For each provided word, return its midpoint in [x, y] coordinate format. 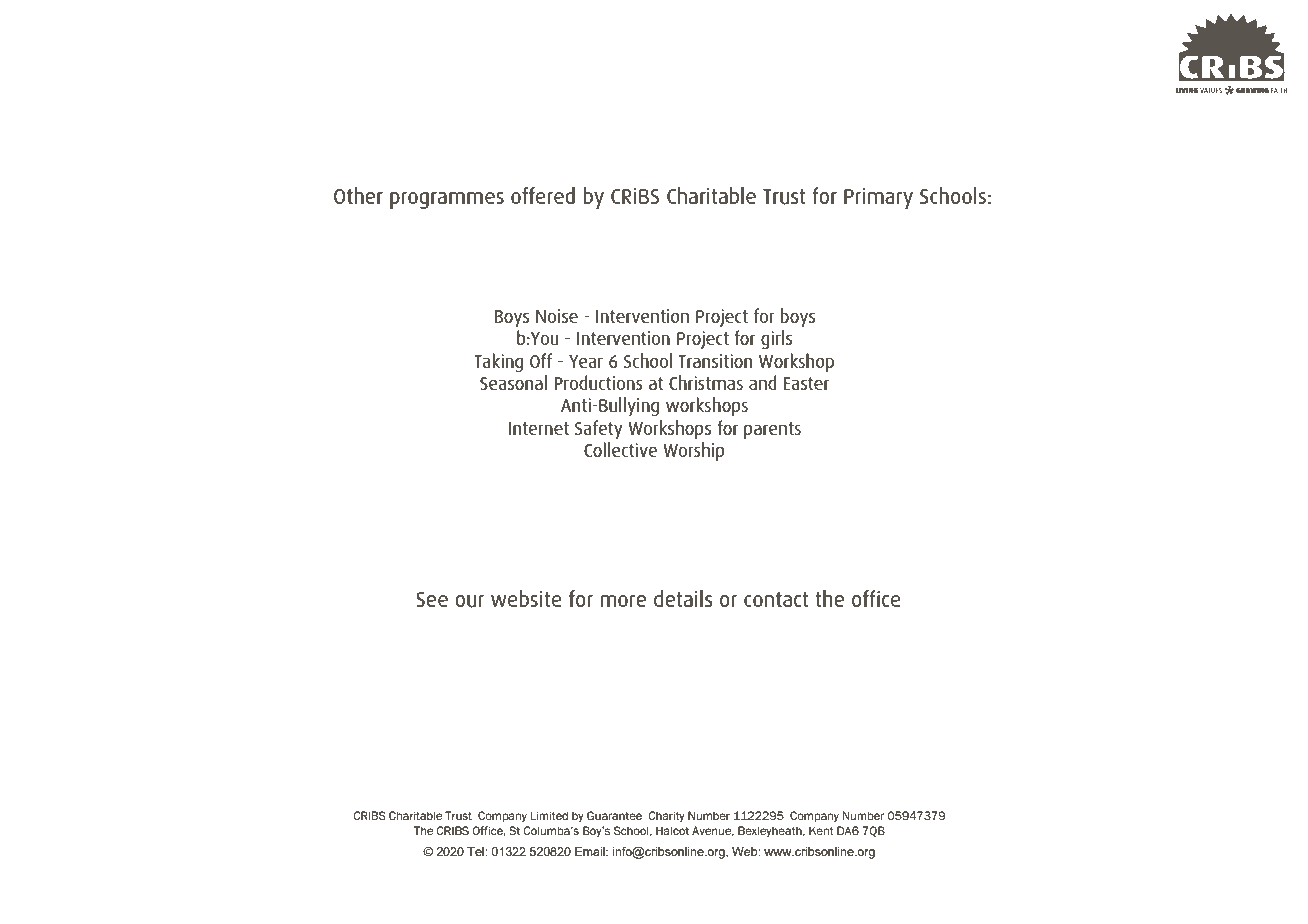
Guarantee [614, 815]
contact [776, 599]
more [623, 601]
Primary [878, 198]
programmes [447, 200]
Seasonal [513, 382]
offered [543, 195]
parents [772, 430]
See [432, 599]
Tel [476, 851]
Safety [598, 429]
